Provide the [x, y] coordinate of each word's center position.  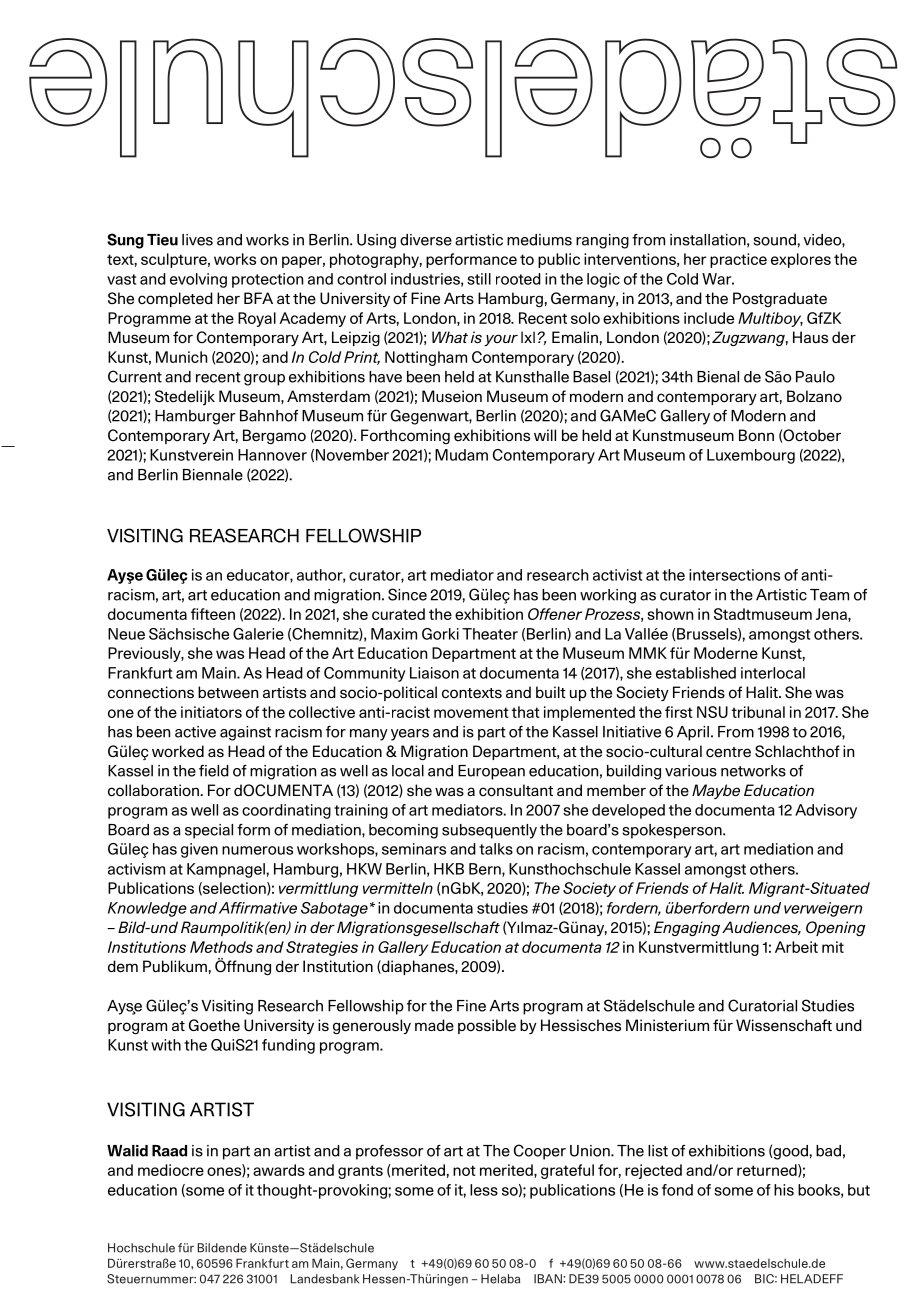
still [479, 279]
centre [728, 752]
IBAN [549, 1279]
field [214, 771]
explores [801, 260]
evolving [198, 280]
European [491, 772]
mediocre [171, 1170]
